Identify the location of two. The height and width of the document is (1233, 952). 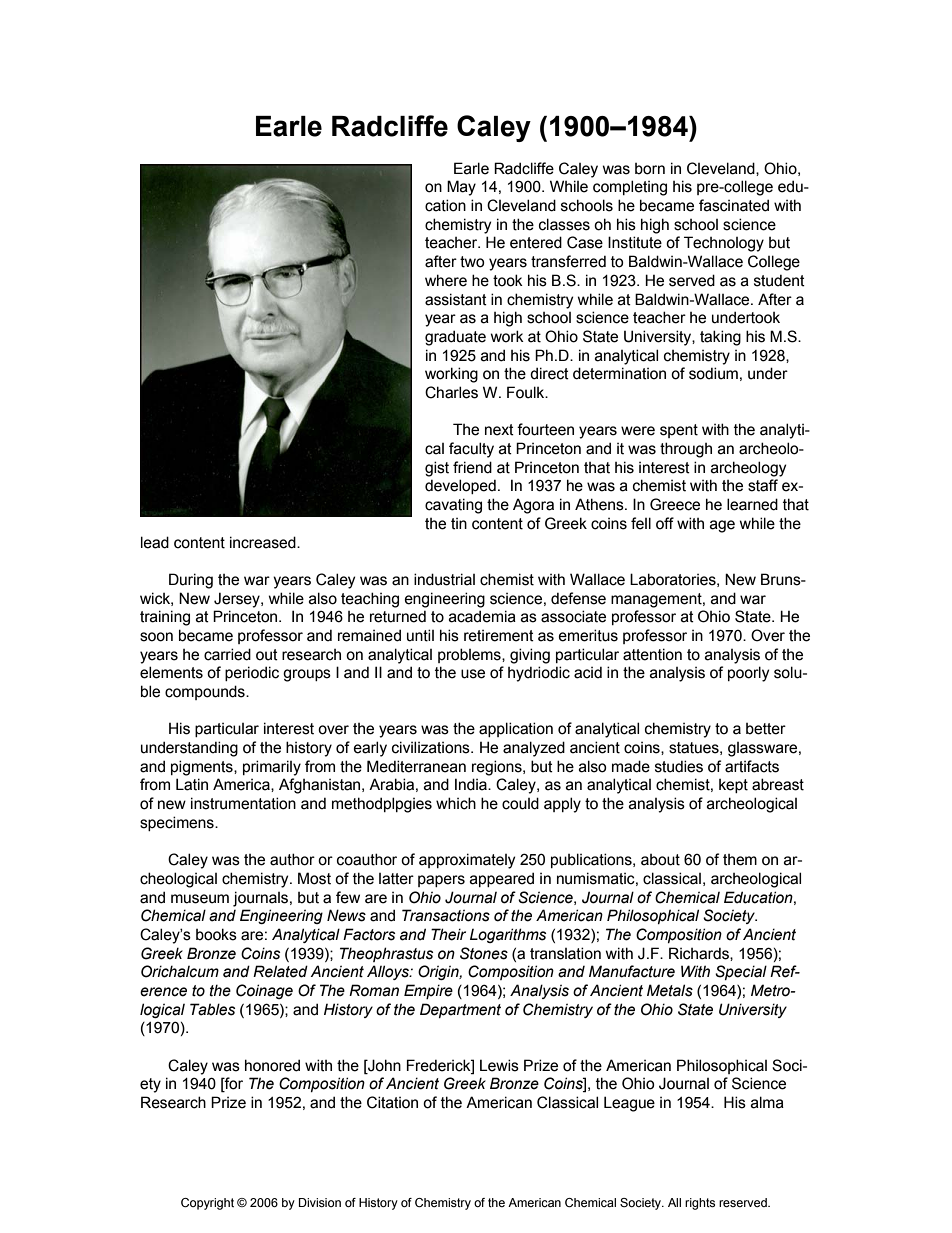
(472, 262).
